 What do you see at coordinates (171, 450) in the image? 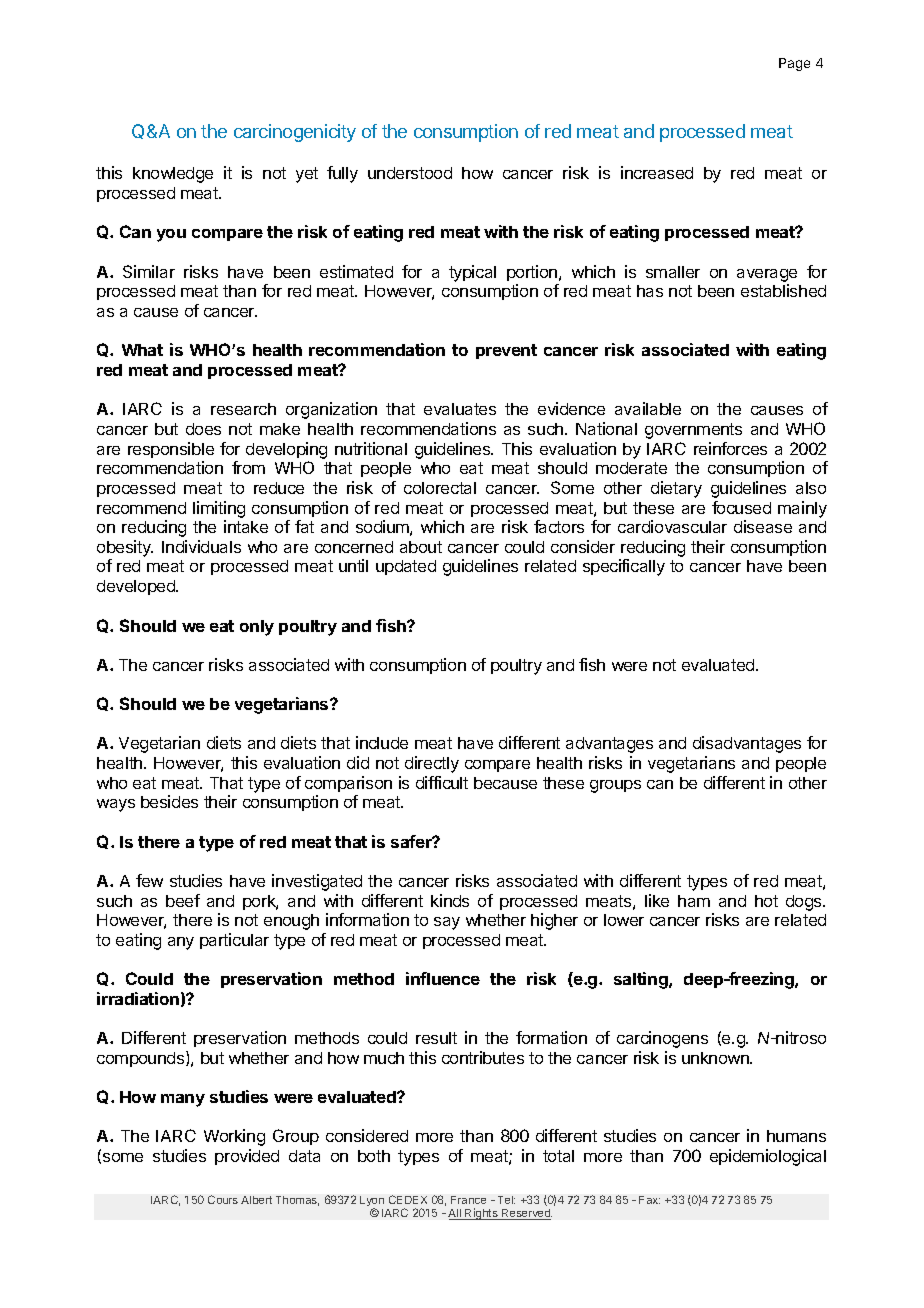
I see `responsible` at bounding box center [171, 450].
